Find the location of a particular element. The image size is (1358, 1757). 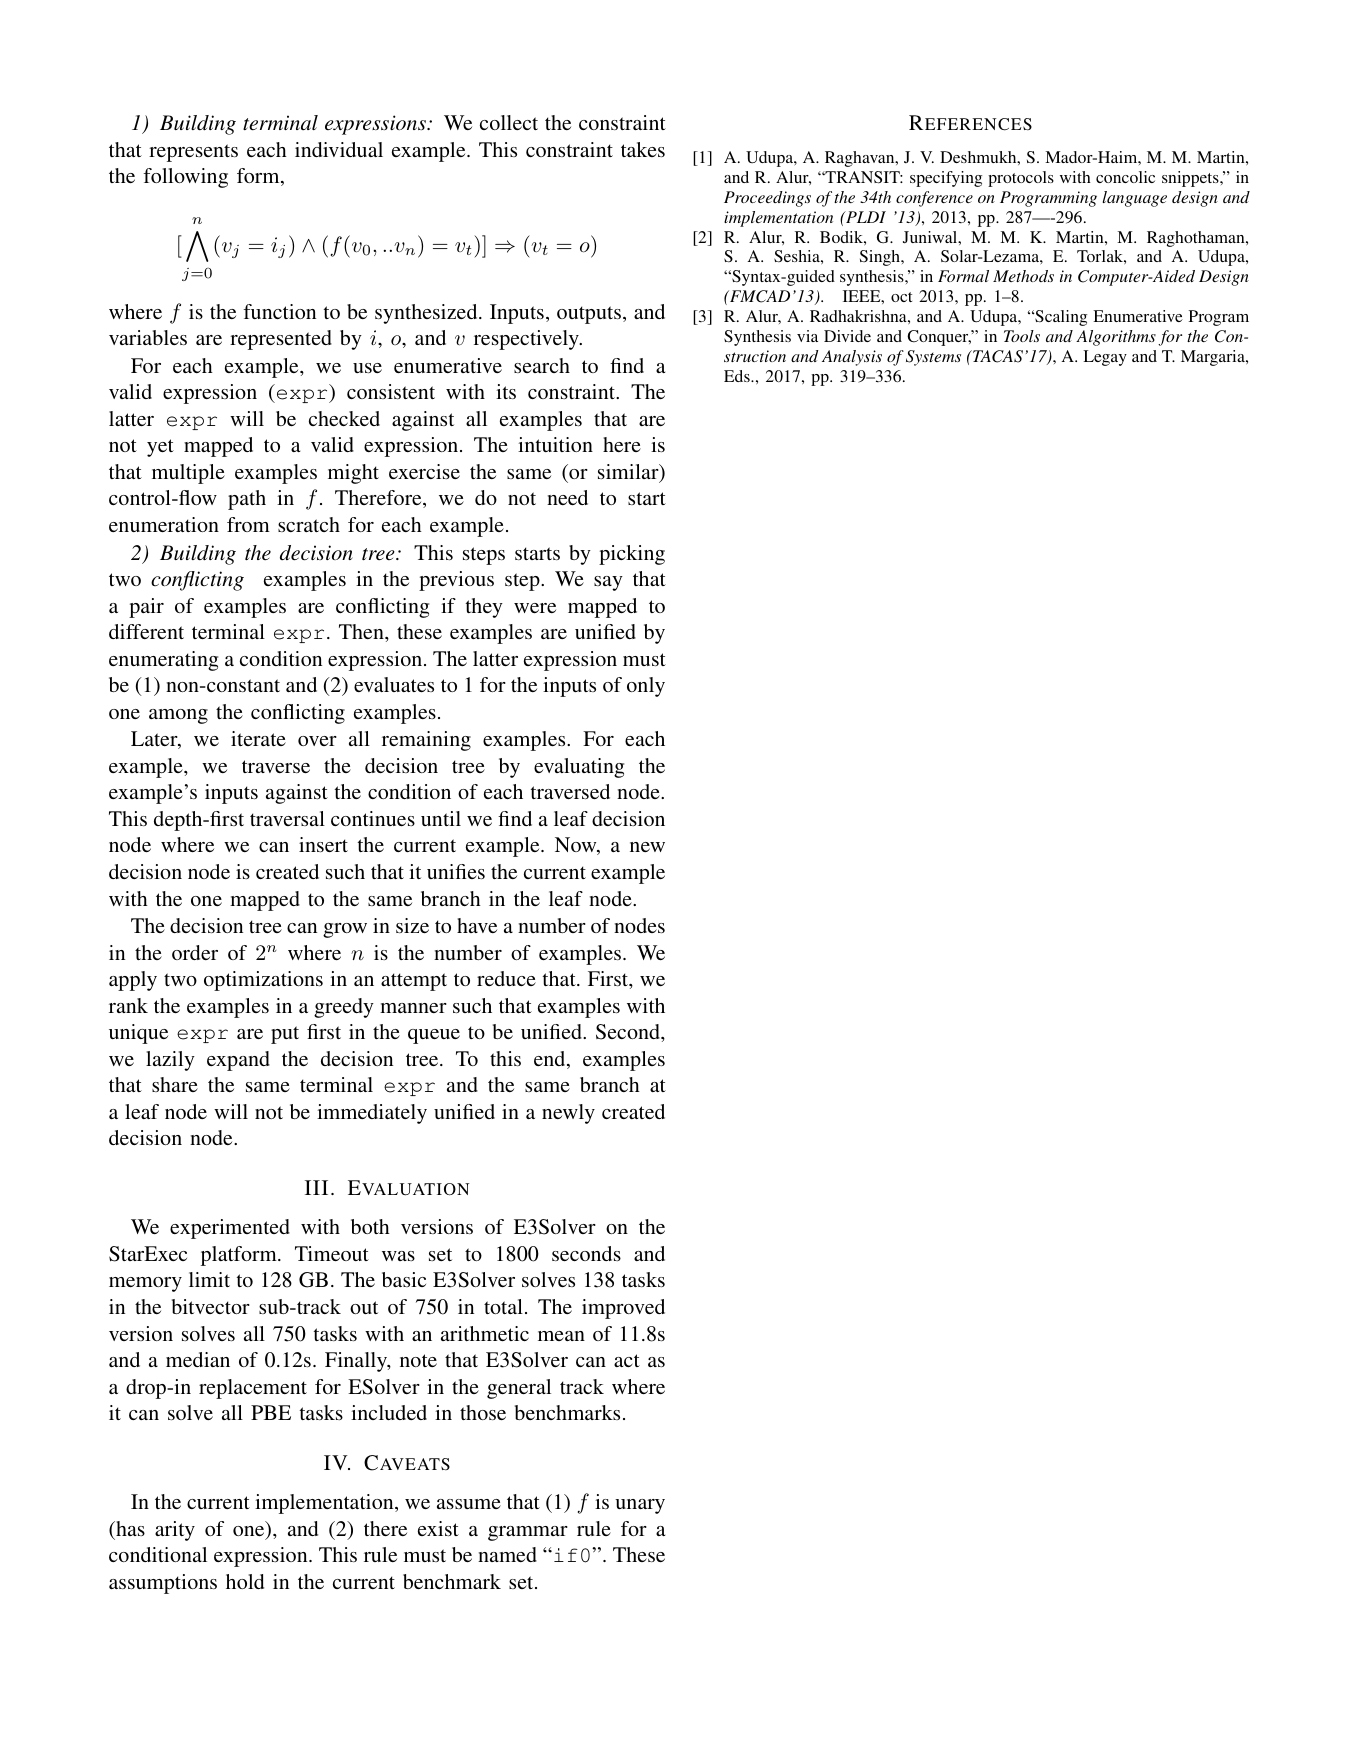

act is located at coordinates (627, 1360).
